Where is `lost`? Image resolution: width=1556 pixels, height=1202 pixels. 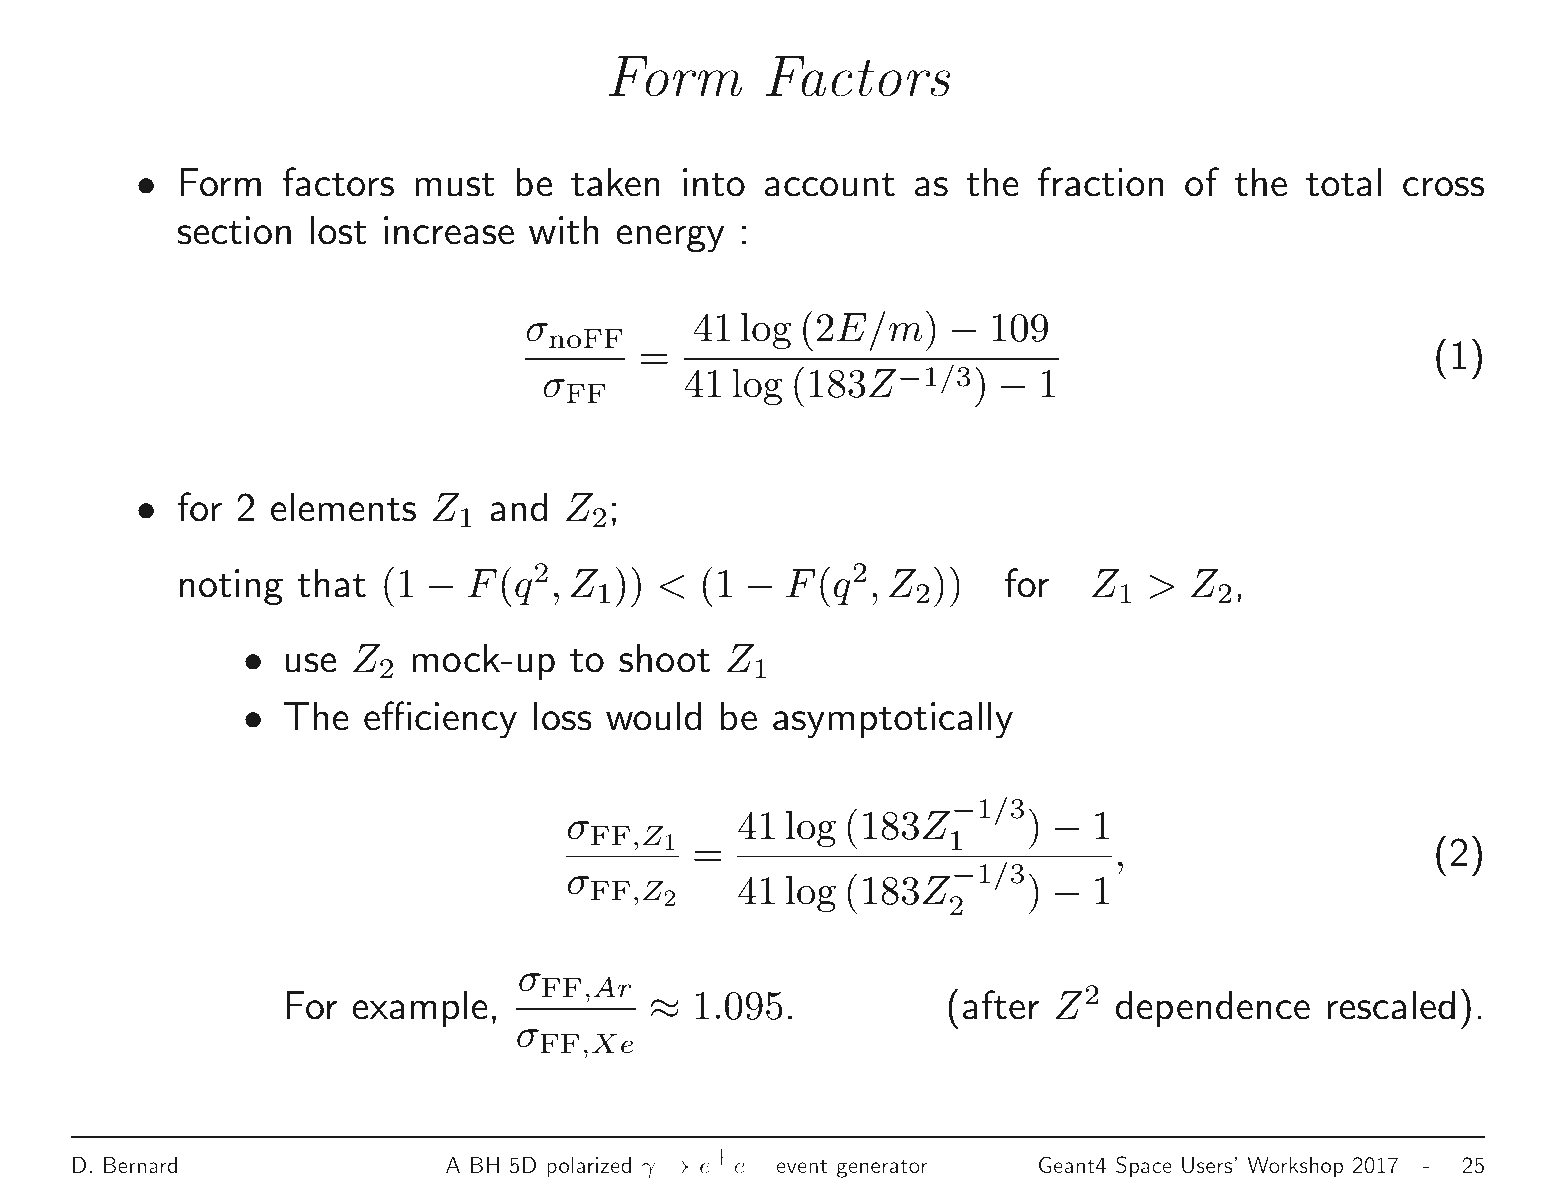 lost is located at coordinates (338, 230).
